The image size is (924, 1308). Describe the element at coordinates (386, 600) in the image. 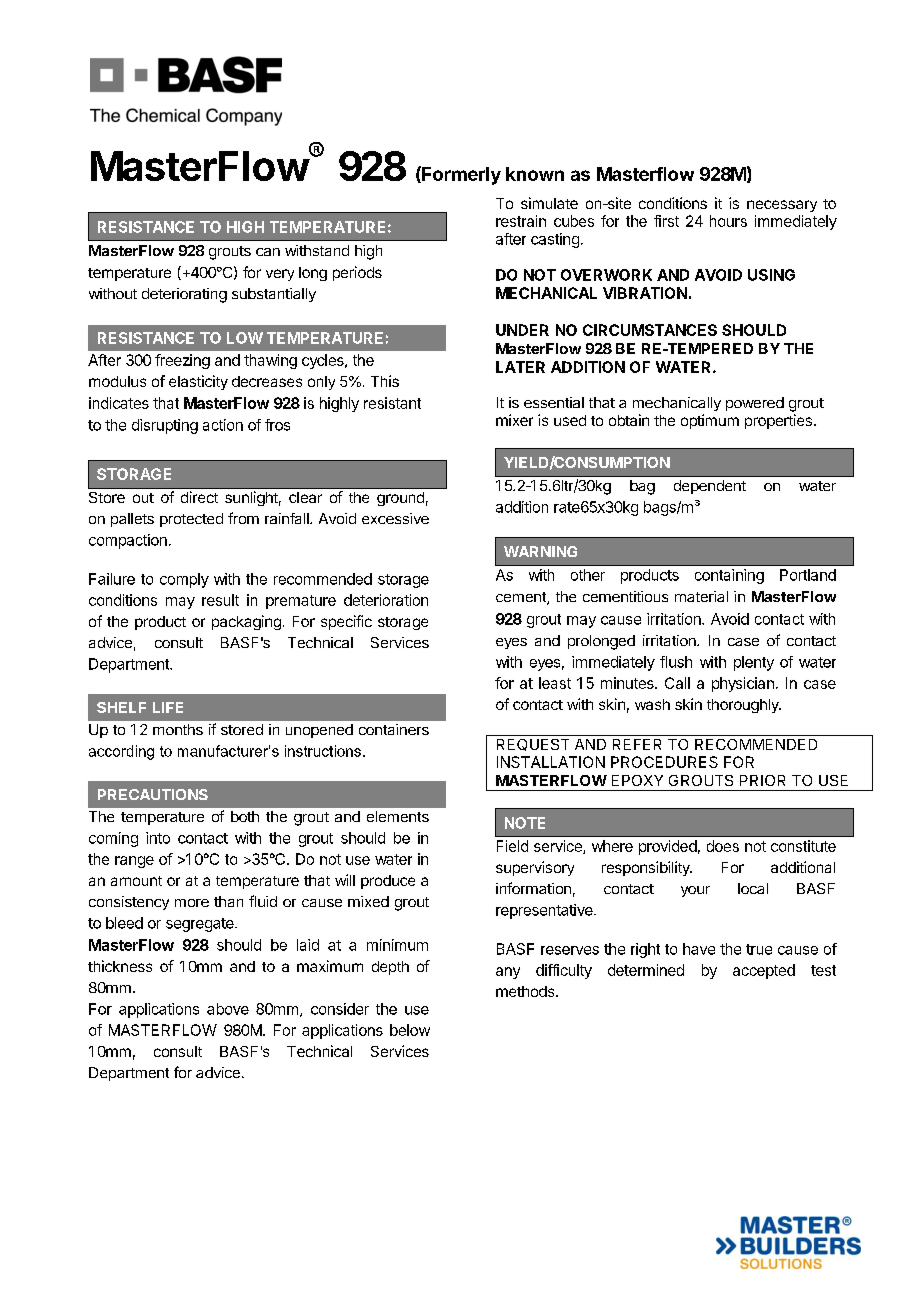

I see `deterioration` at that location.
